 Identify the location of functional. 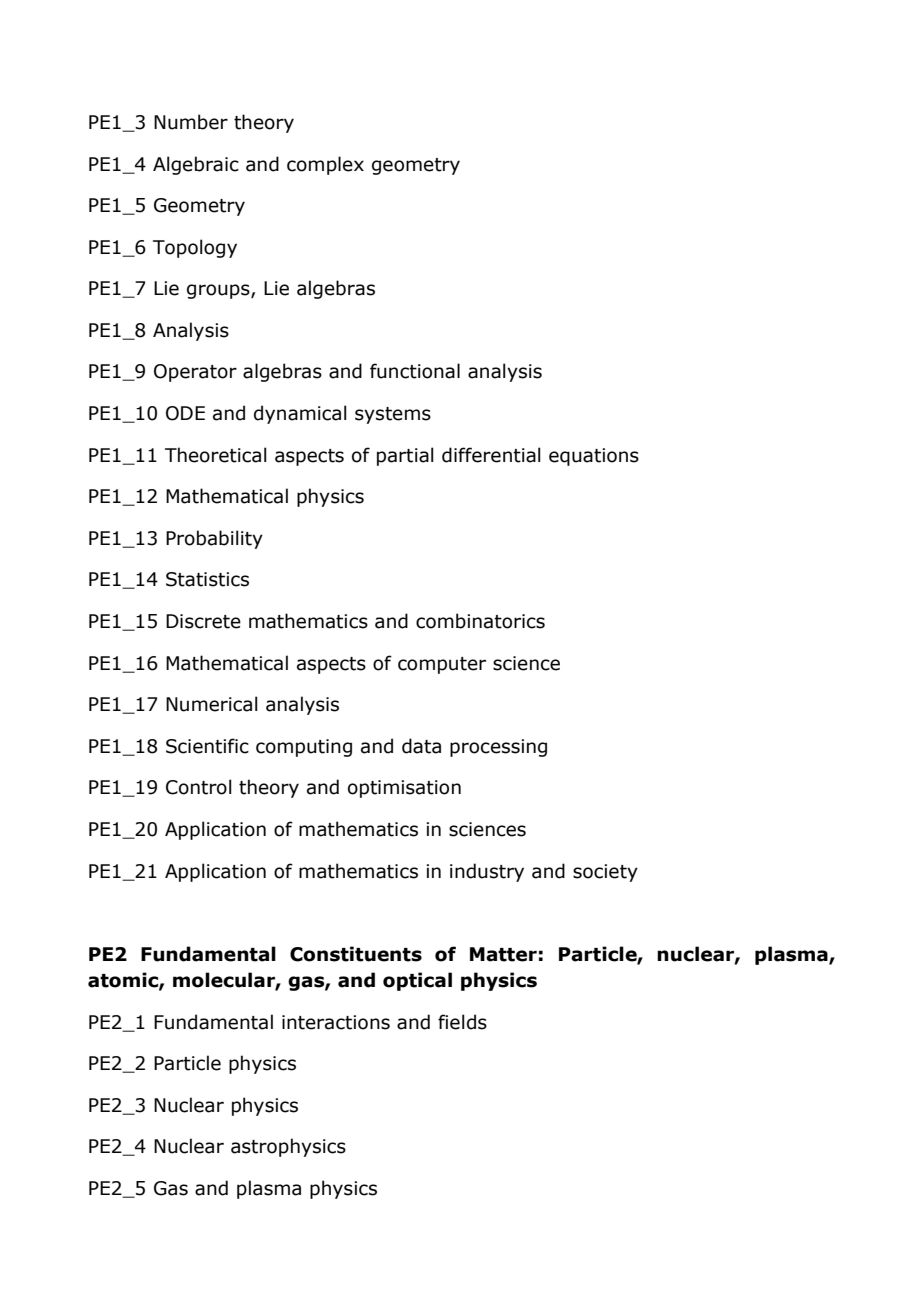
(415, 371).
